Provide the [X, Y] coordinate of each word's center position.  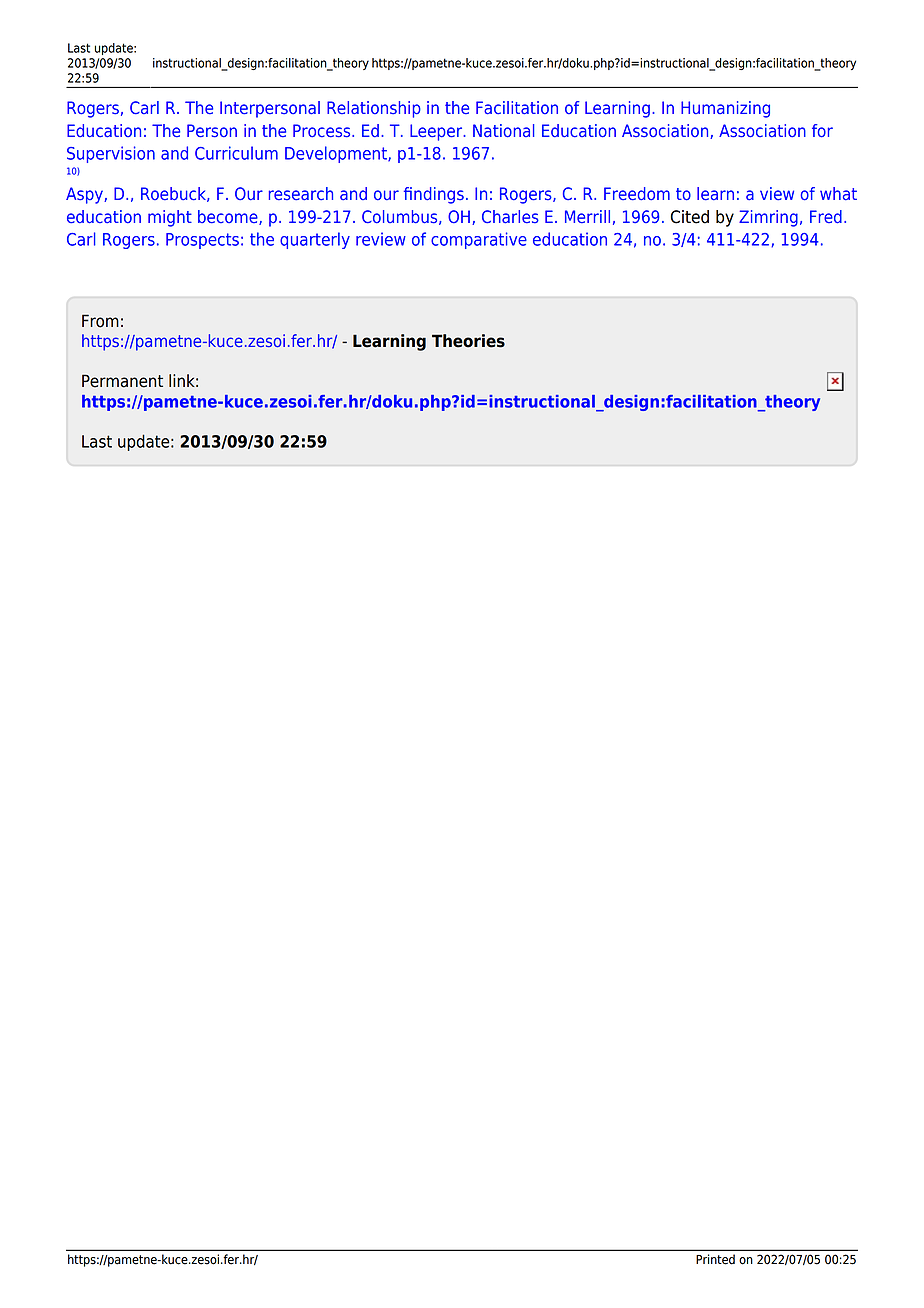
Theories [468, 341]
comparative [479, 240]
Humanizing [725, 109]
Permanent [122, 381]
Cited [690, 217]
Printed [715, 1259]
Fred [826, 217]
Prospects [202, 241]
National [504, 131]
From [100, 321]
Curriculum [236, 153]
